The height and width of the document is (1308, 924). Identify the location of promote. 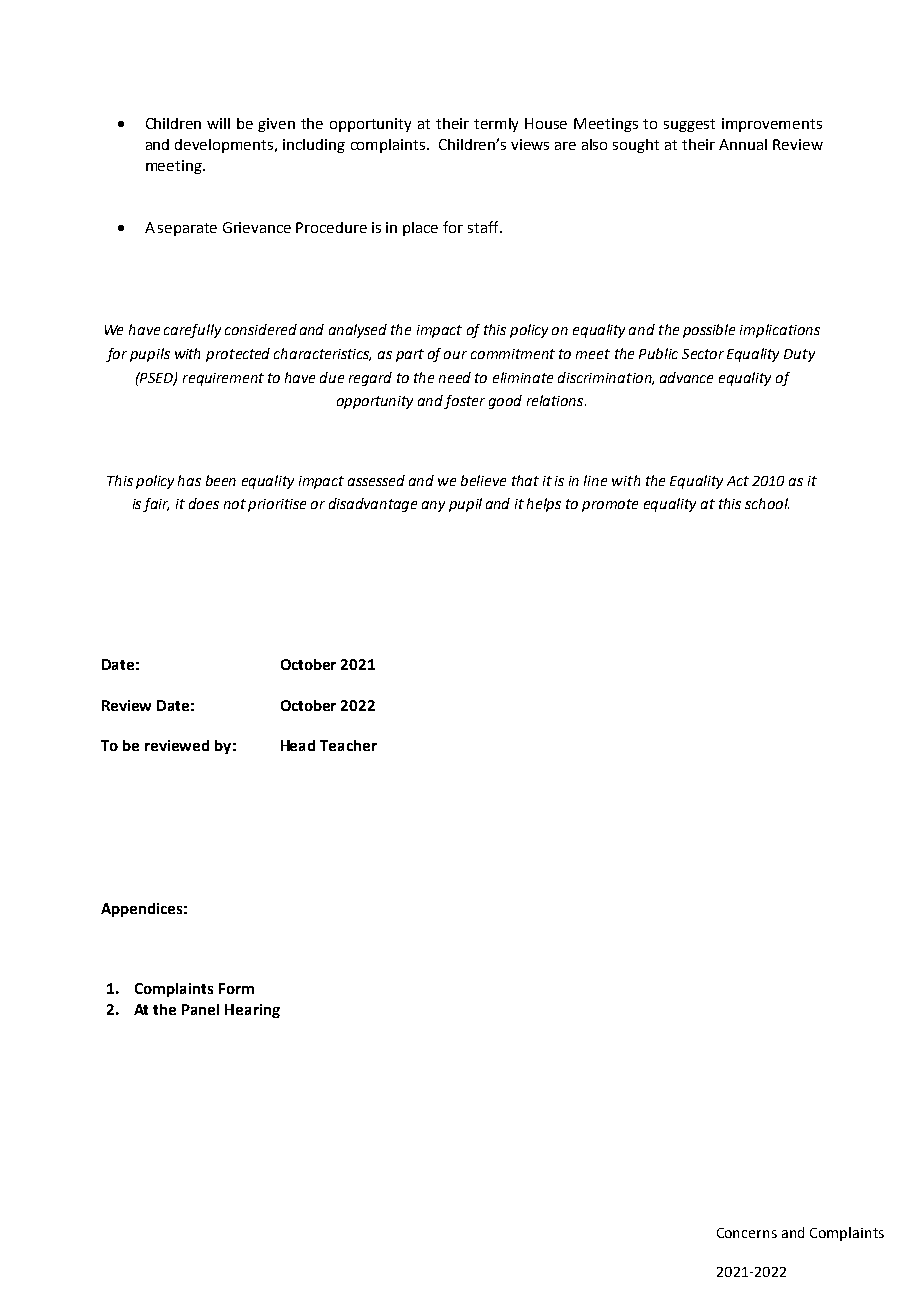
(610, 505).
